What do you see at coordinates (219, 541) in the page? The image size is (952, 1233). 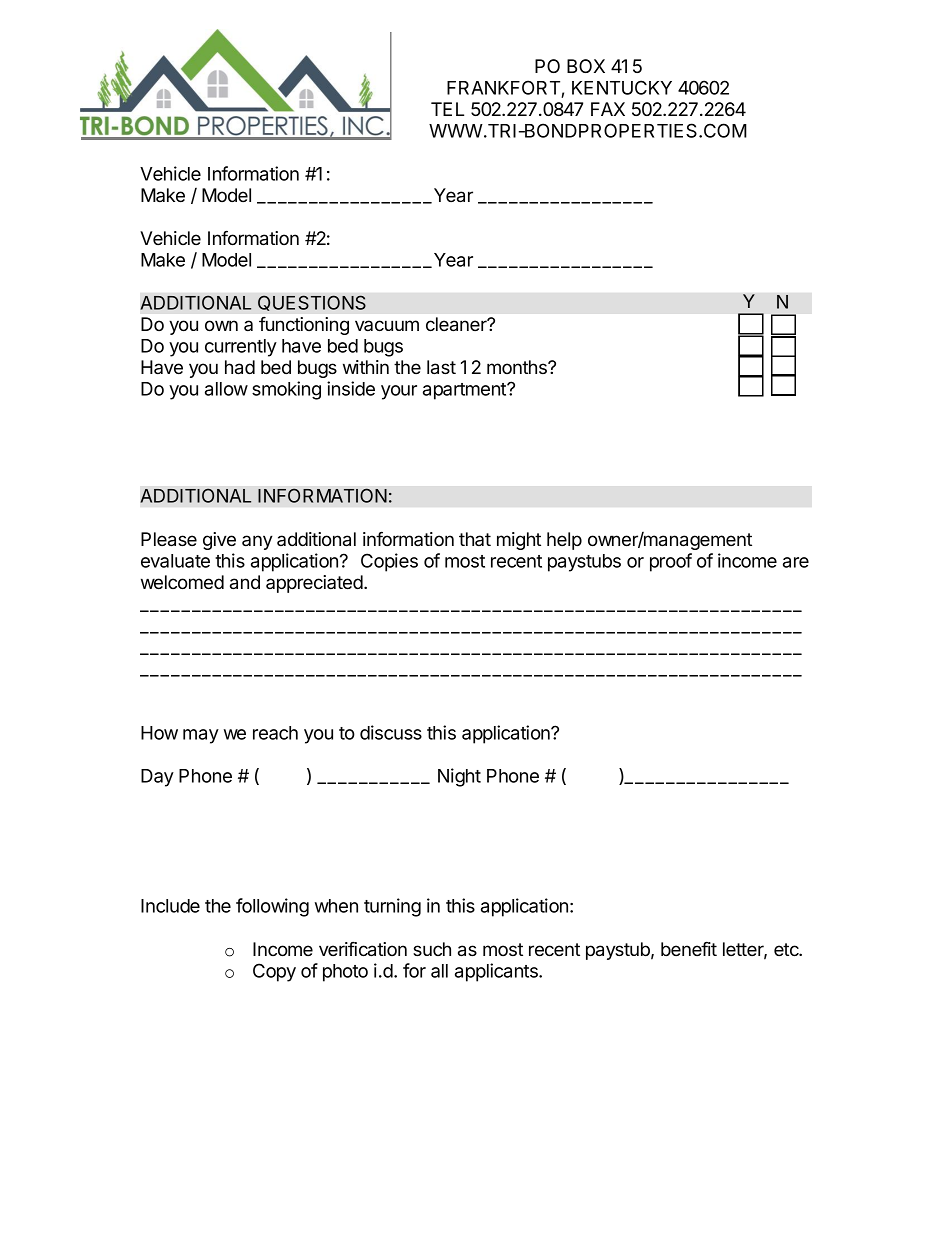 I see `give` at bounding box center [219, 541].
